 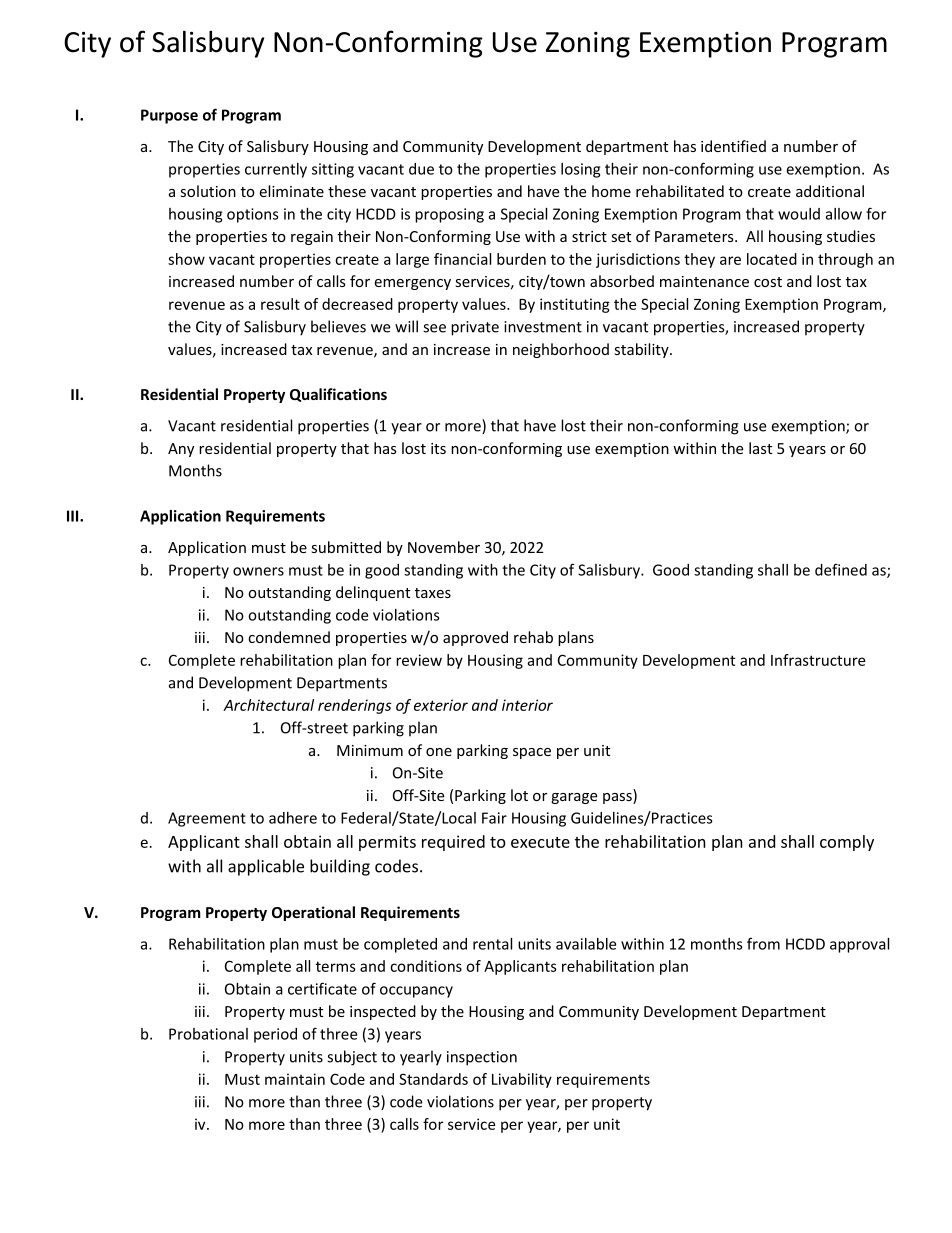 I want to click on last, so click(x=760, y=448).
